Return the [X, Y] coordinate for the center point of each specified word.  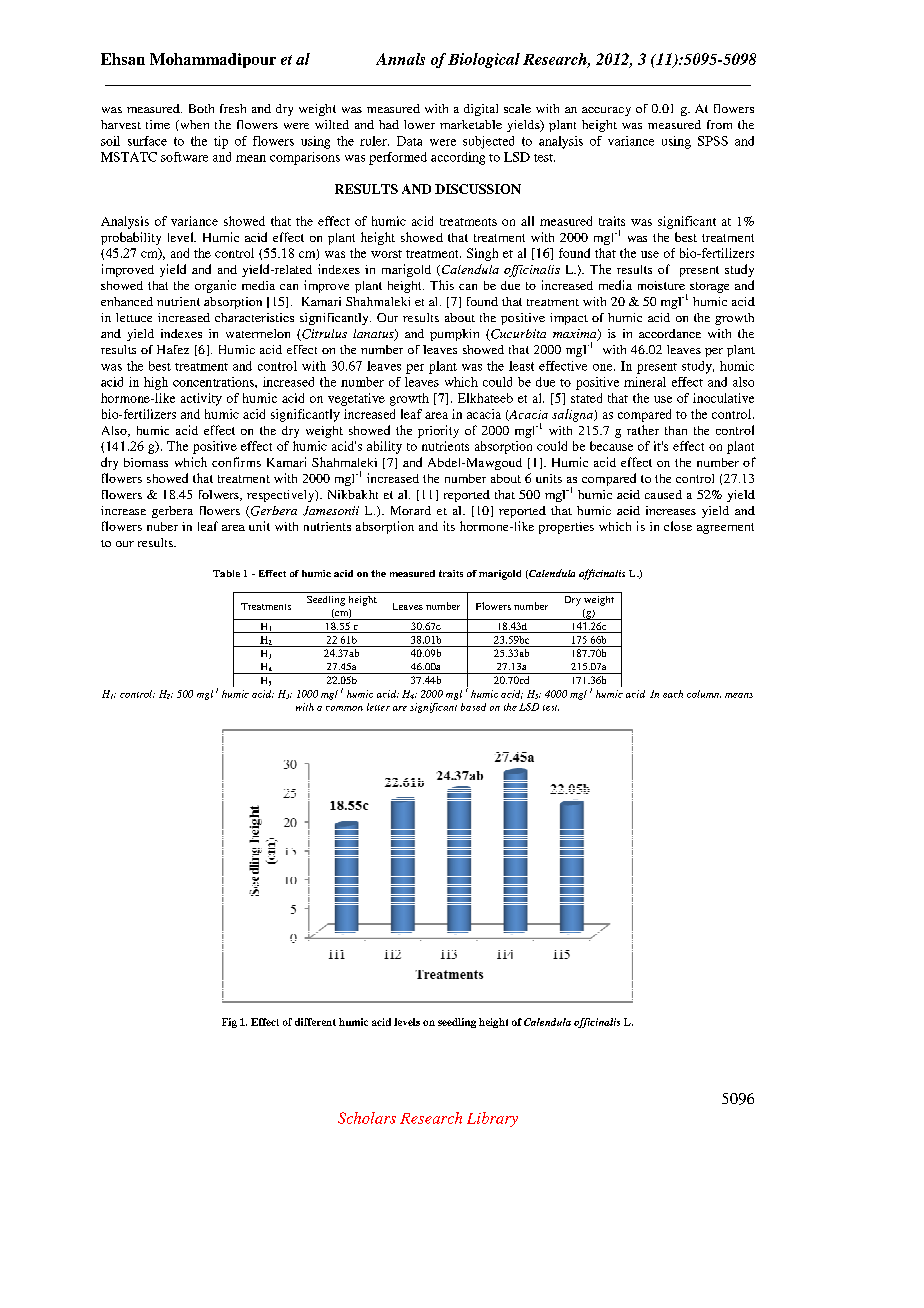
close [678, 526]
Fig [229, 1023]
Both [201, 108]
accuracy [606, 111]
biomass [146, 462]
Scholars [367, 1118]
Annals [400, 59]
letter [378, 707]
